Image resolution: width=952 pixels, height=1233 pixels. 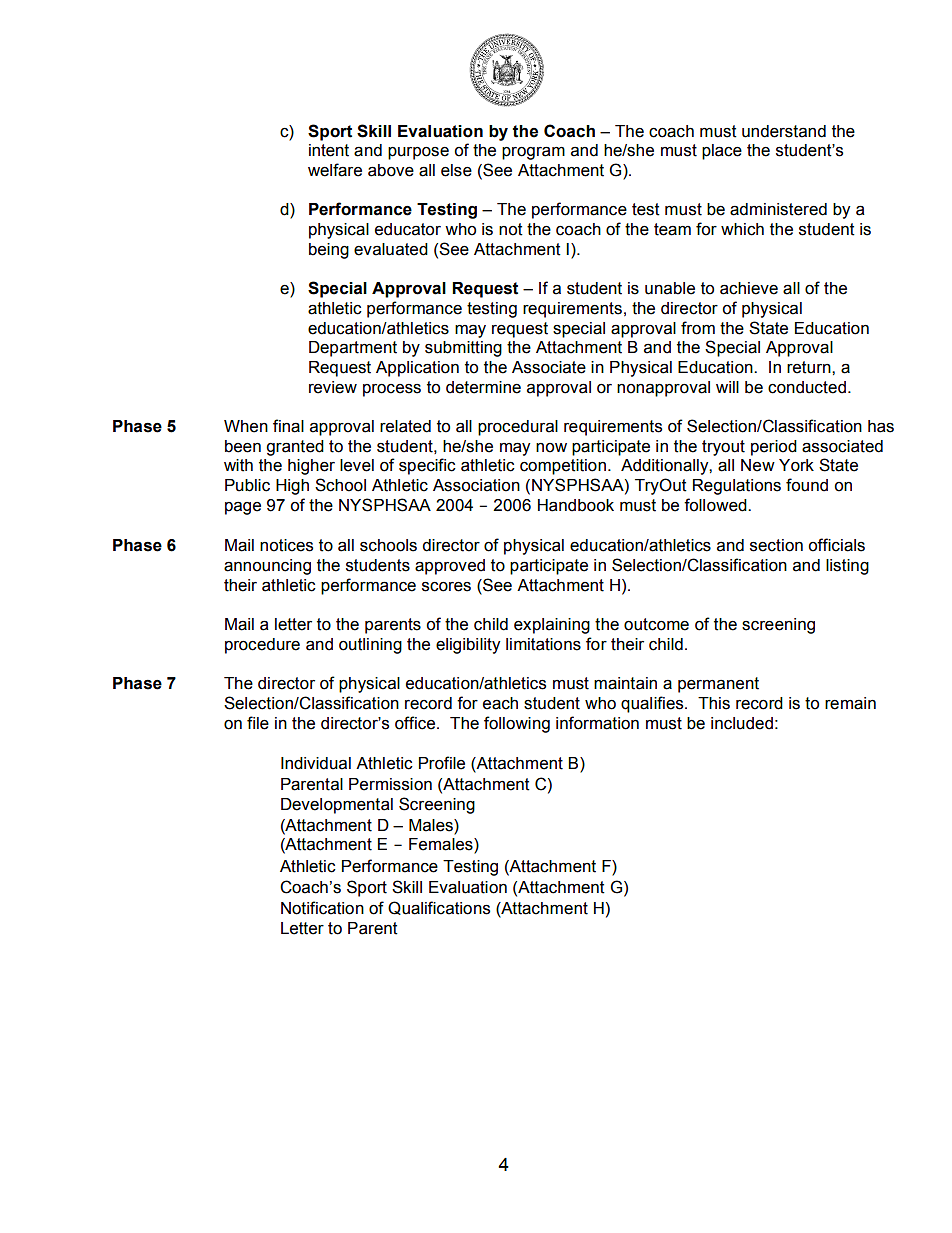 What do you see at coordinates (774, 448) in the screenshot?
I see `period` at bounding box center [774, 448].
